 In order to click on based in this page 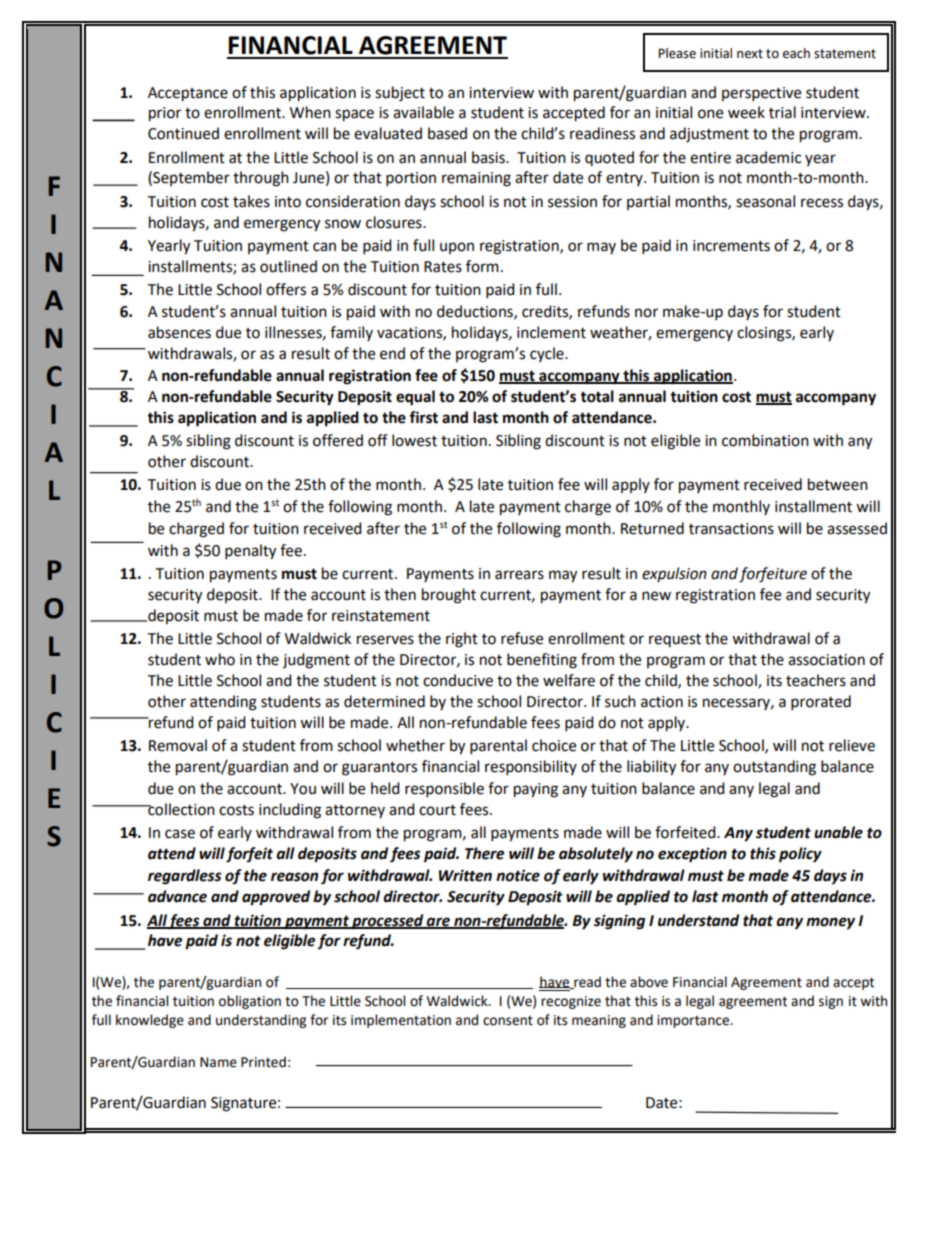, I will do `click(447, 133)`.
